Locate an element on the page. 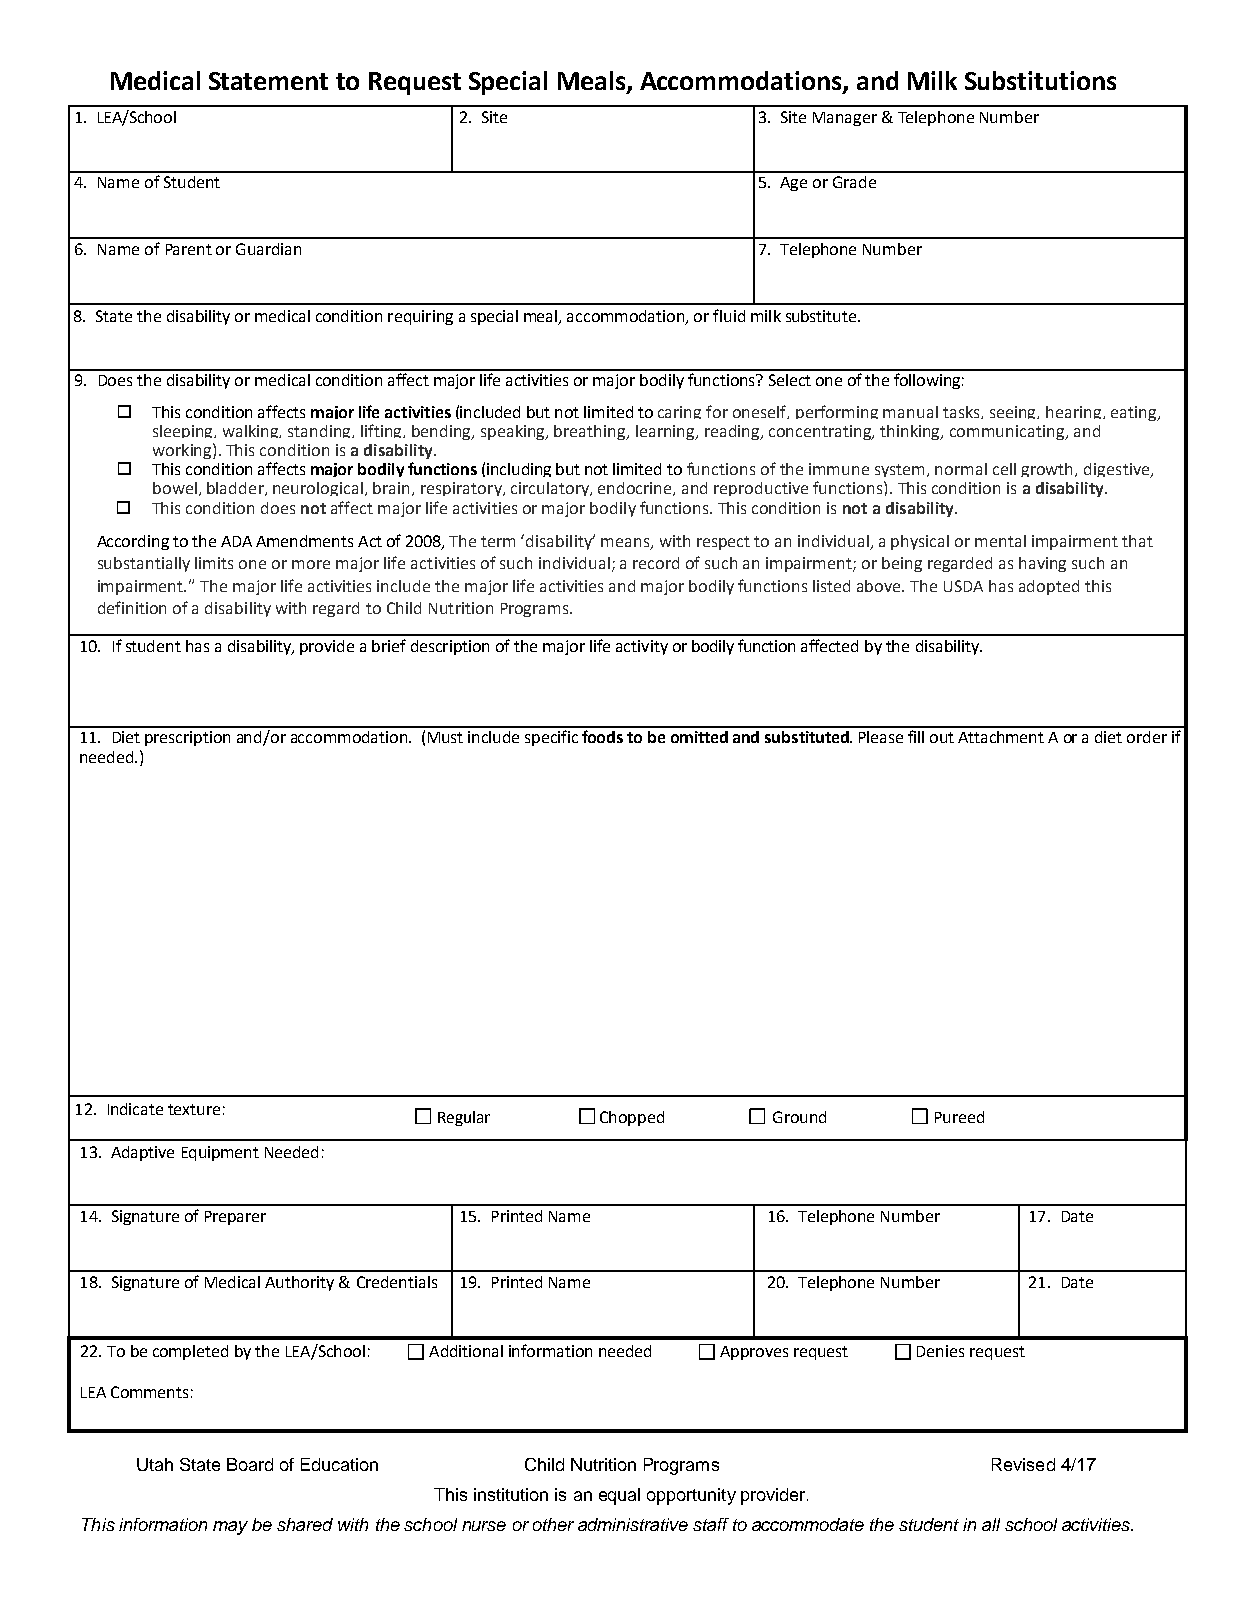 This page has width=1243, height=1609. Substitutions is located at coordinates (1040, 80).
